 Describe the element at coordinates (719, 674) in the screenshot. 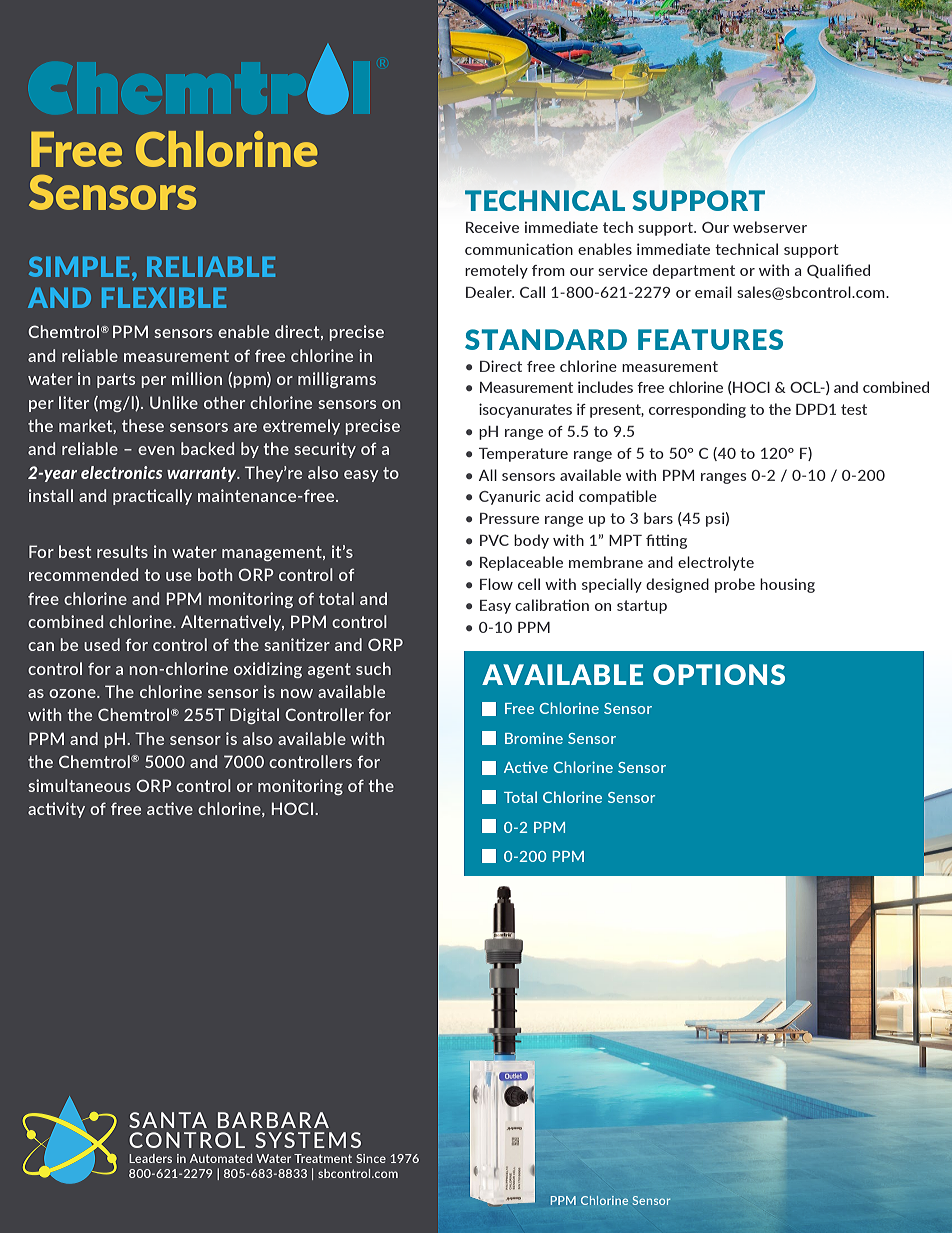

I see `OPTIONS` at that location.
